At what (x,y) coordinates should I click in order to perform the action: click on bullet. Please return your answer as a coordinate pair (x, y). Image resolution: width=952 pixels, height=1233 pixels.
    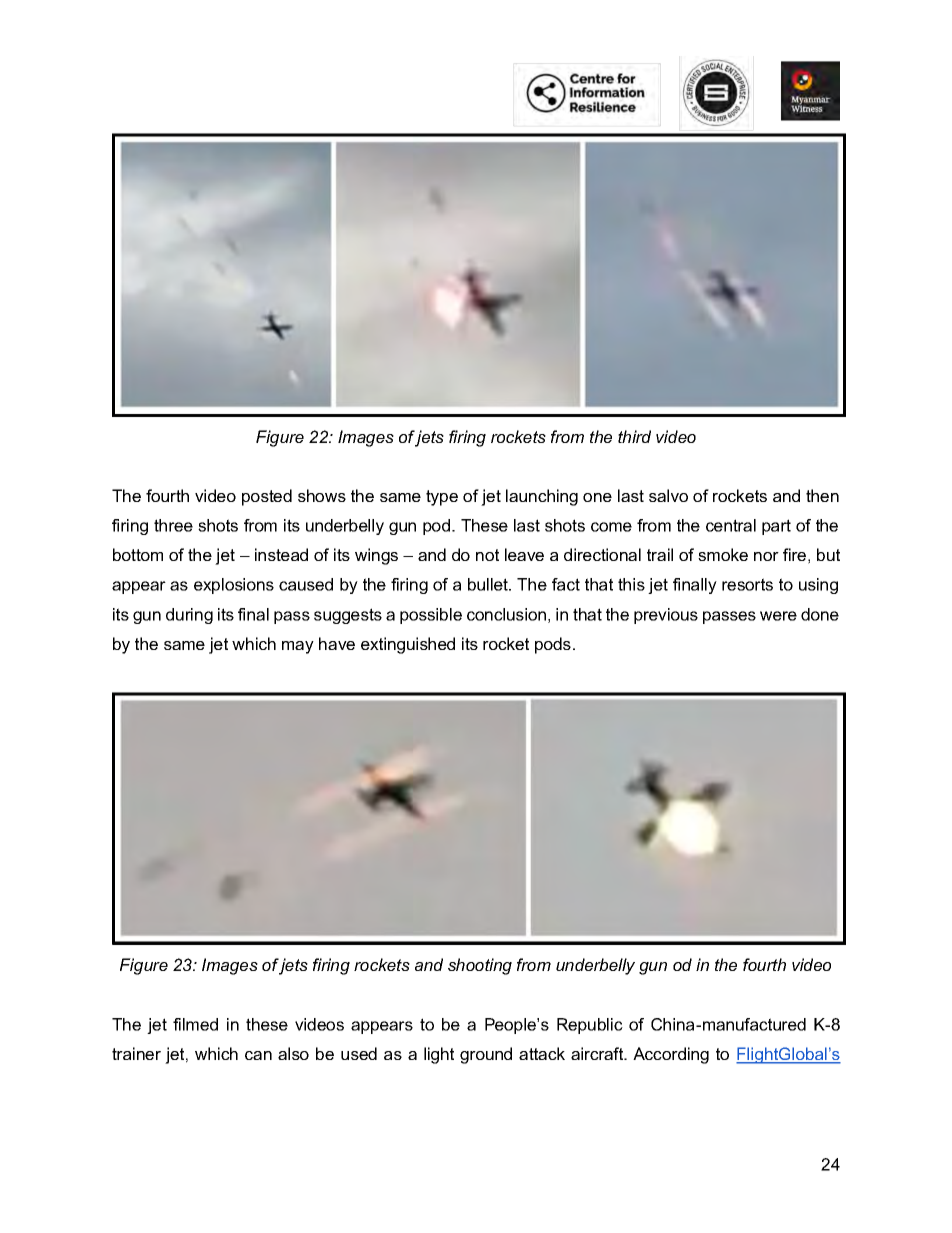
    Looking at the image, I should click on (489, 584).
